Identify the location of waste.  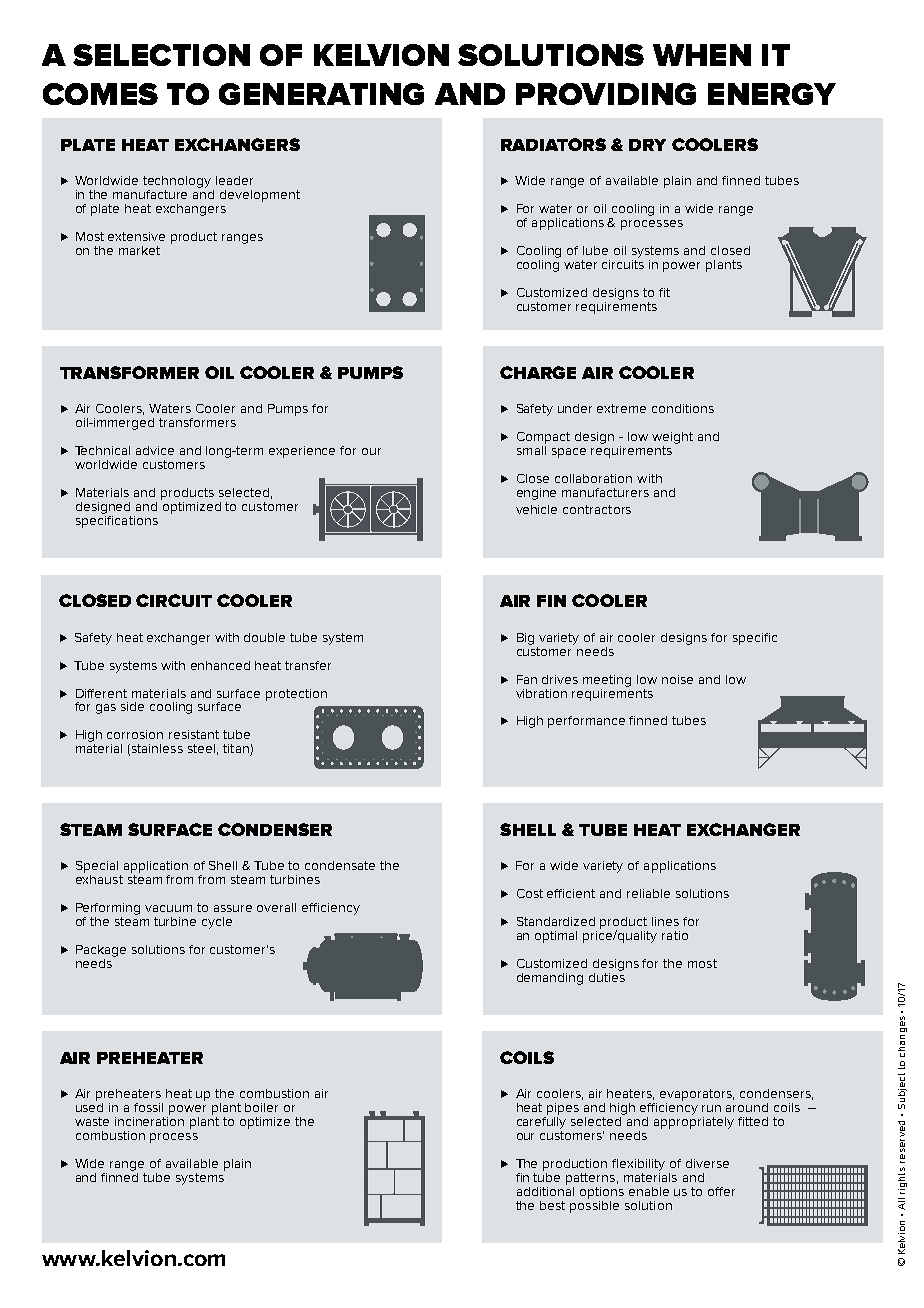
(92, 1121).
